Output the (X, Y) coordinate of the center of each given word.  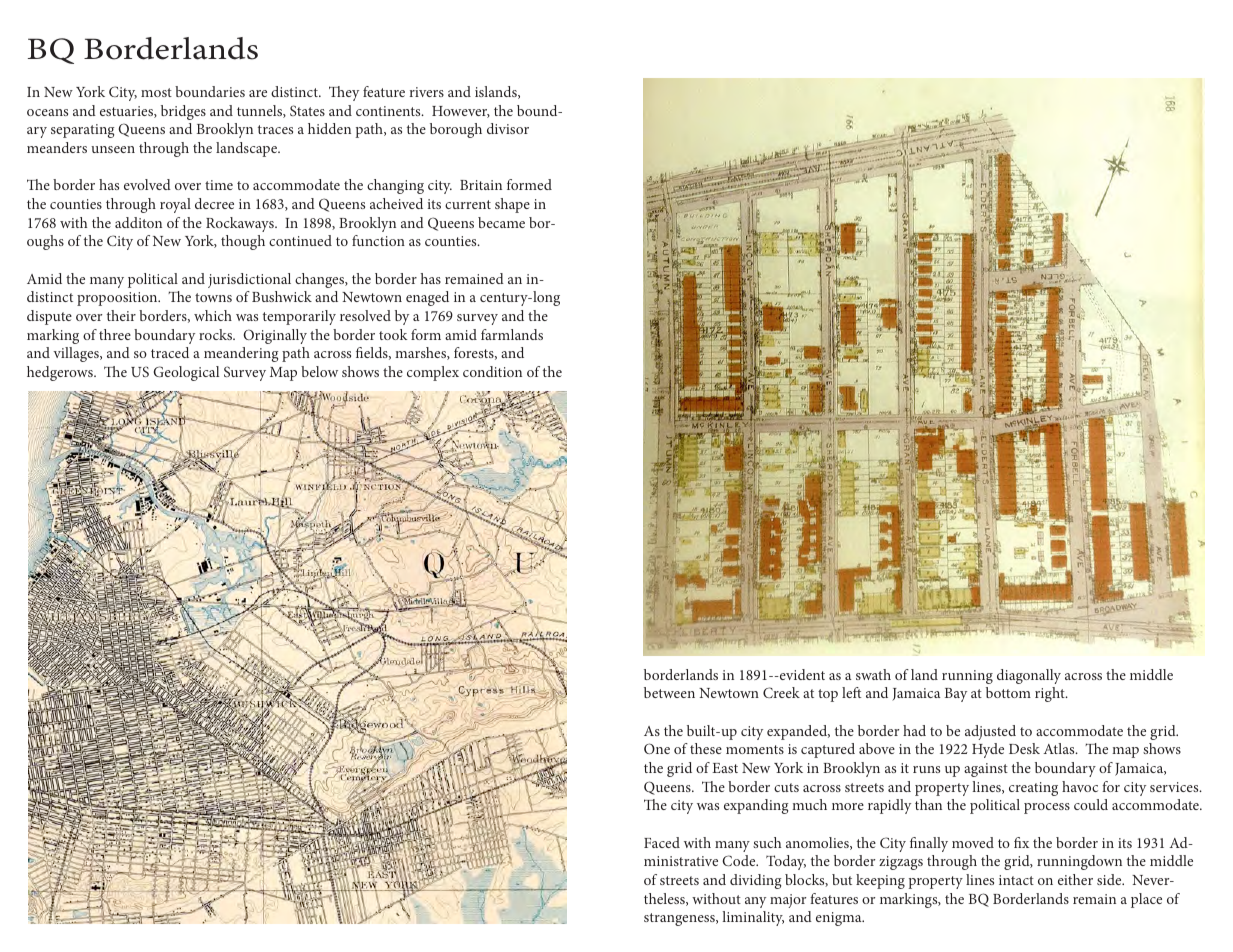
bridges (183, 112)
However (461, 112)
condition (492, 371)
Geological (186, 373)
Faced (662, 842)
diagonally (1029, 676)
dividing (755, 881)
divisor (508, 128)
